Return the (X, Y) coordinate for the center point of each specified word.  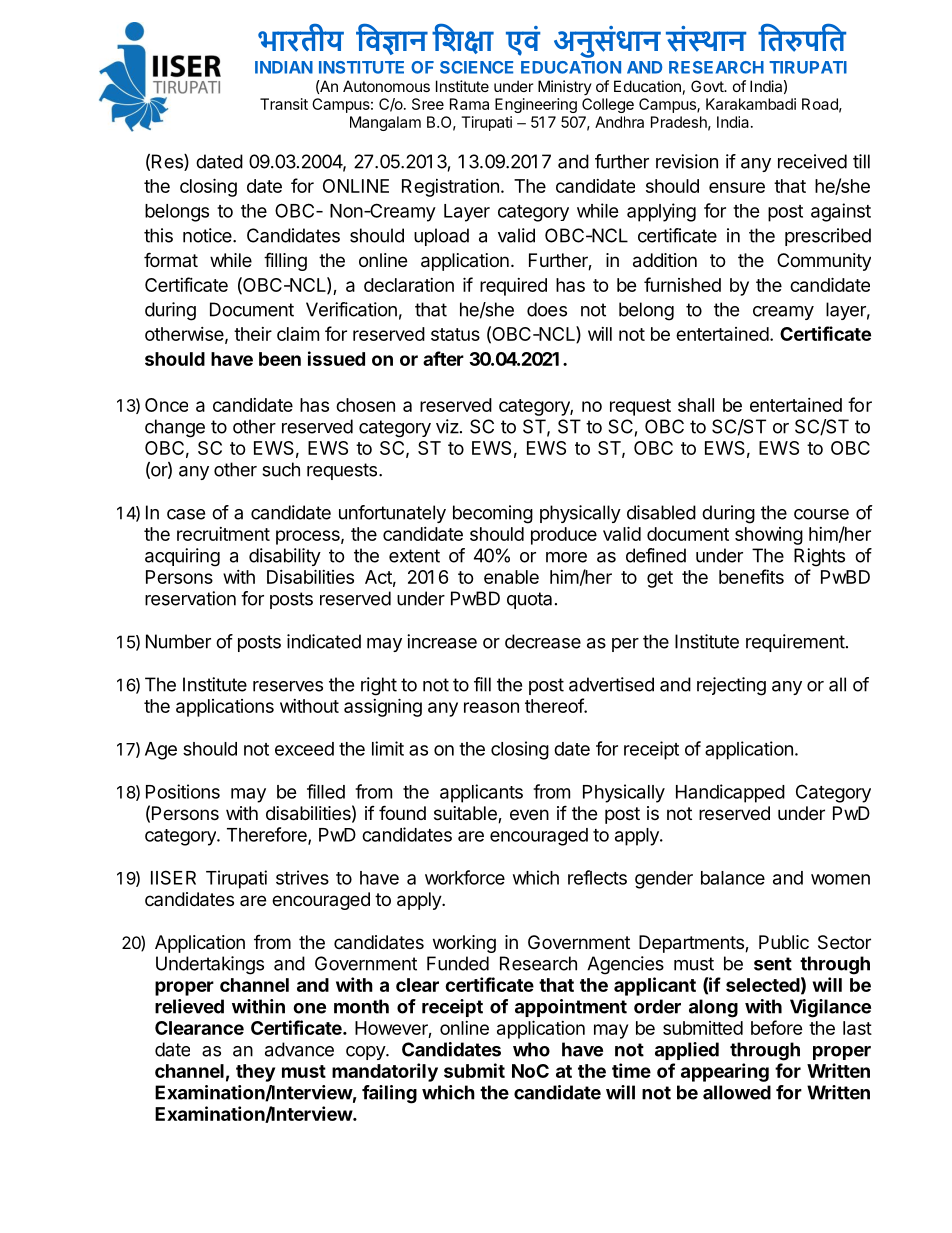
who (531, 1049)
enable (511, 577)
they (255, 1073)
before (777, 1027)
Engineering (536, 105)
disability (285, 557)
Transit (284, 104)
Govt (708, 86)
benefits (751, 576)
